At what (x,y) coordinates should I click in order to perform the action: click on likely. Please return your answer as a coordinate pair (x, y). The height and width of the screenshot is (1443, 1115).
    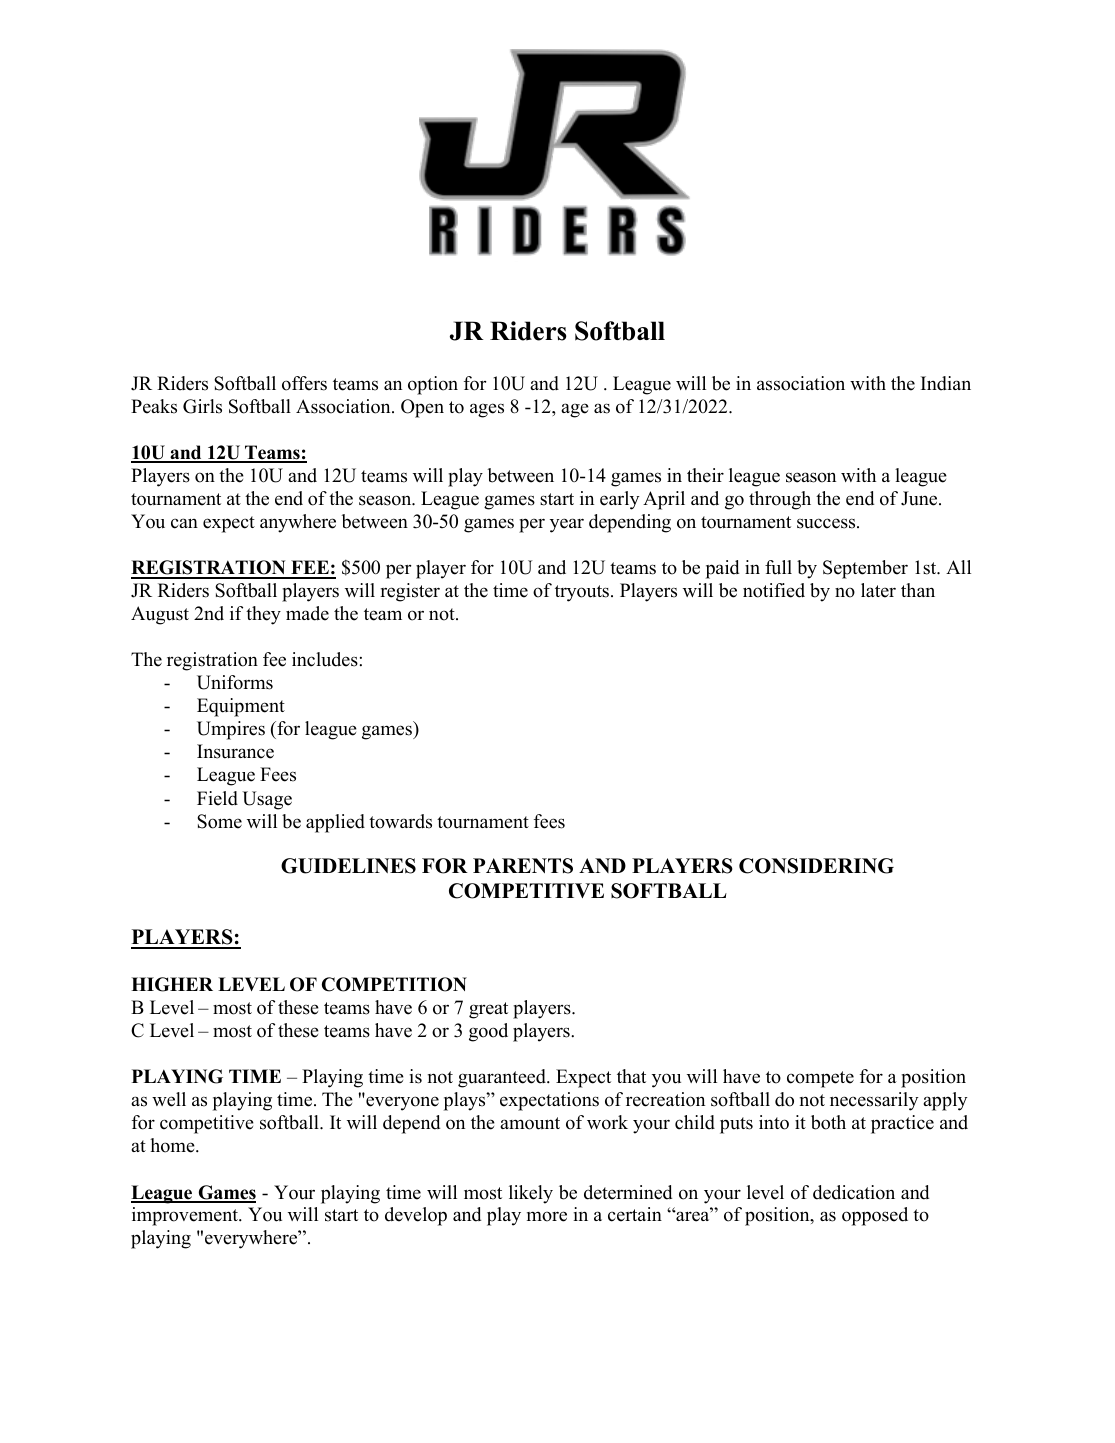
    Looking at the image, I should click on (531, 1194).
